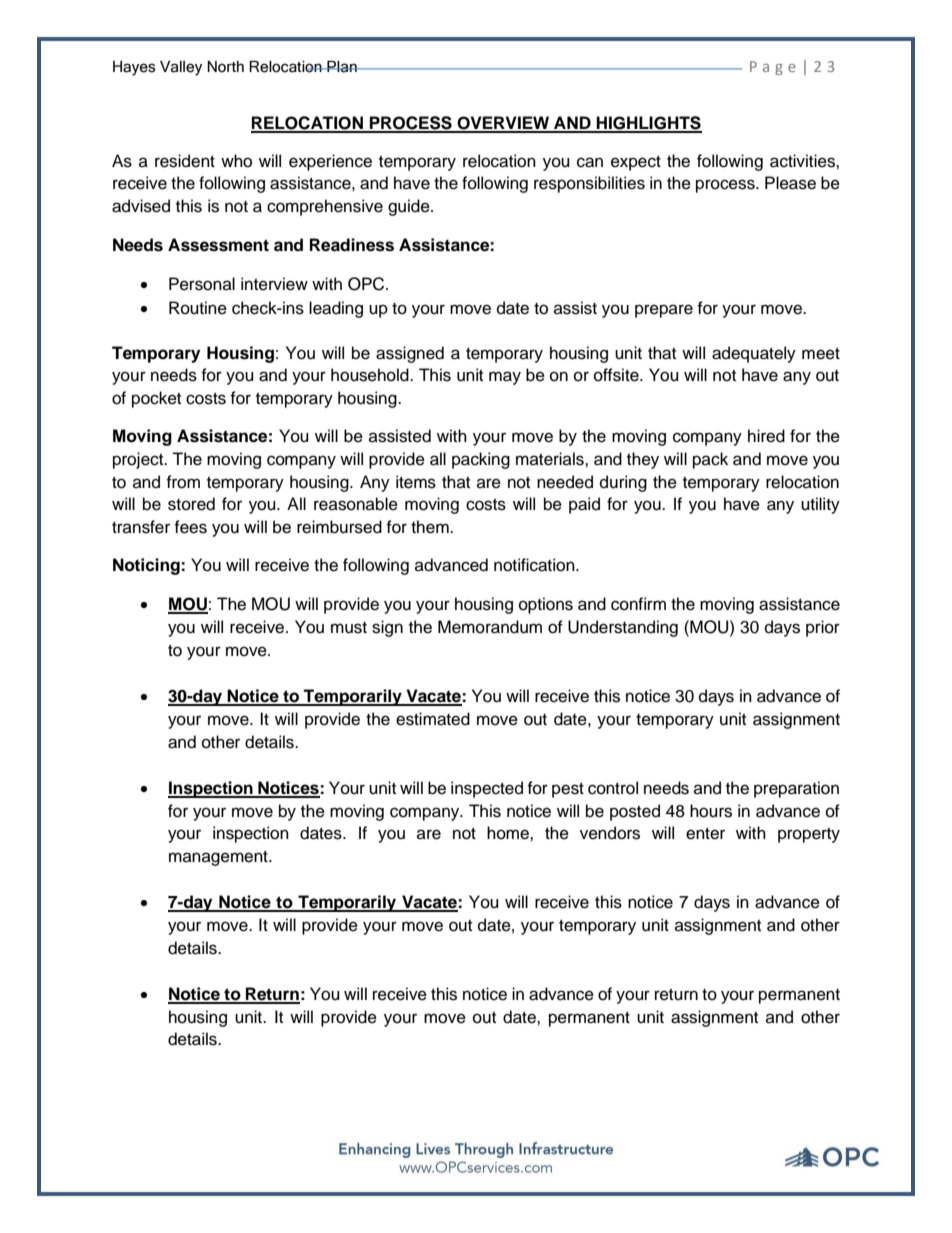 The width and height of the screenshot is (952, 1233). What do you see at coordinates (416, 482) in the screenshot?
I see `items` at bounding box center [416, 482].
